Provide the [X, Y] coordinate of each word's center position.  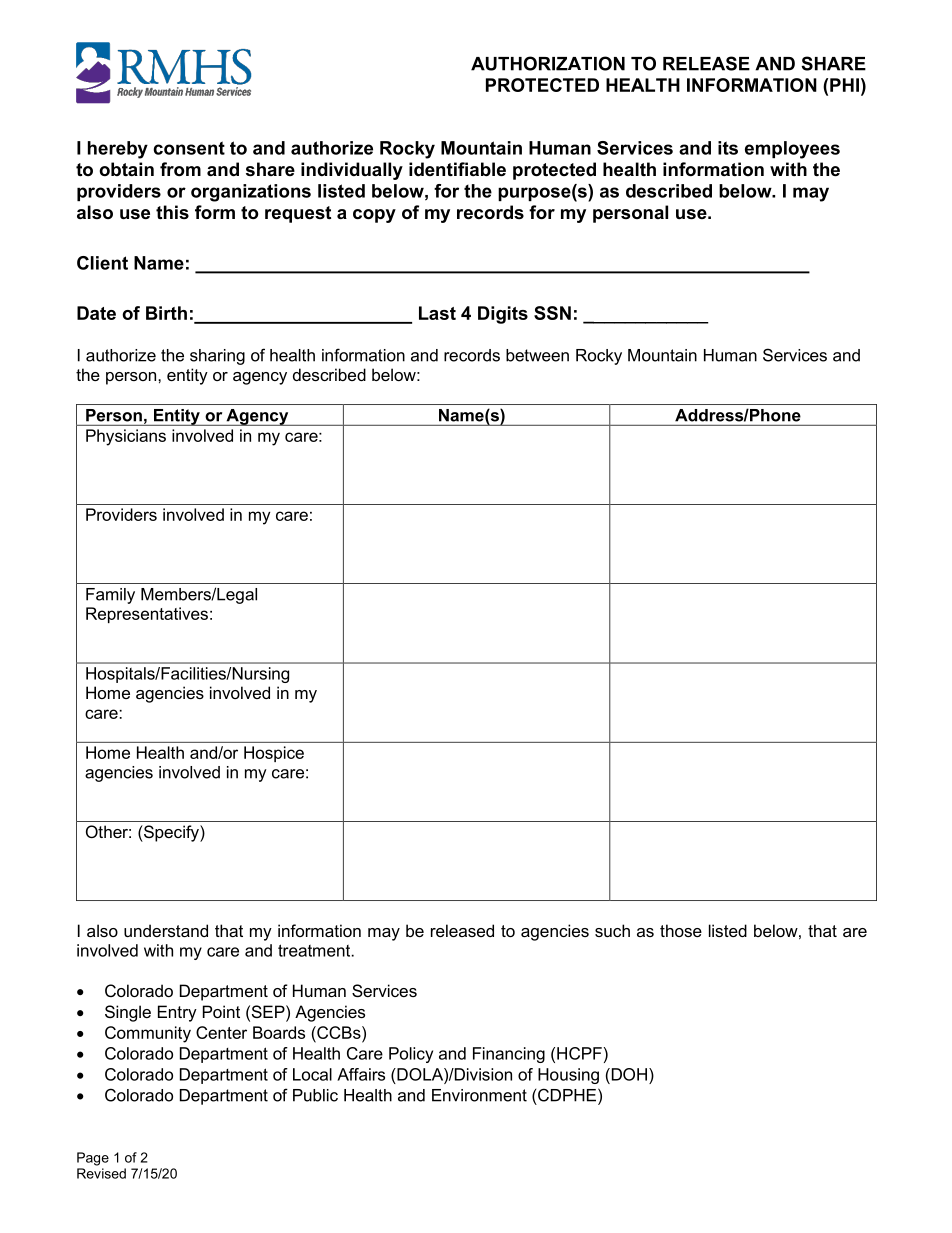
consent [189, 148]
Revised [101, 1173]
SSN [552, 313]
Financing [509, 1055]
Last [437, 313]
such [612, 930]
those [681, 930]
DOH [629, 1074]
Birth [166, 313]
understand [166, 930]
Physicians [126, 437]
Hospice [274, 754]
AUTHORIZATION [548, 63]
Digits [503, 315]
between [537, 355]
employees [792, 150]
